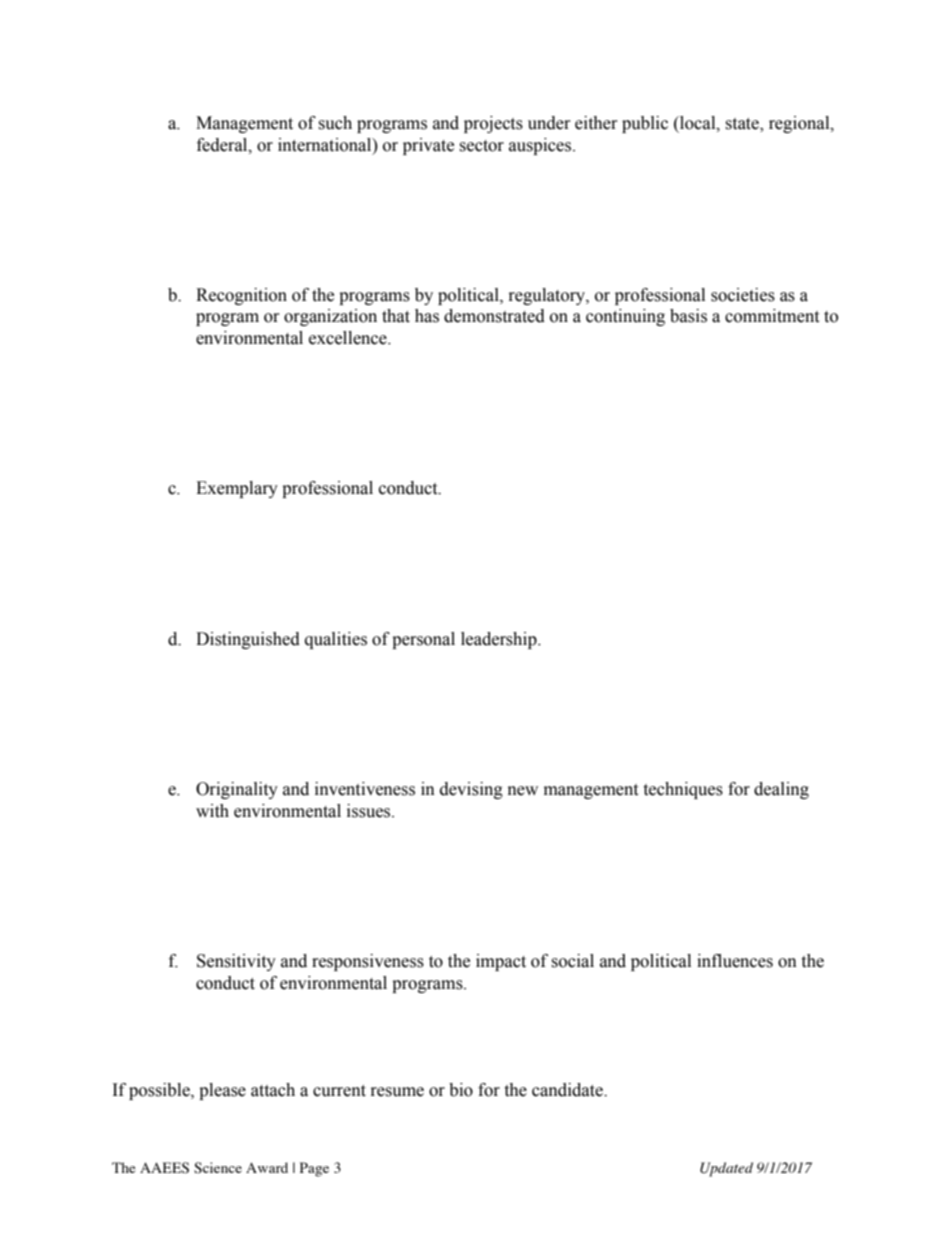 Image resolution: width=952 pixels, height=1233 pixels. What do you see at coordinates (743, 125) in the page?
I see `state` at bounding box center [743, 125].
